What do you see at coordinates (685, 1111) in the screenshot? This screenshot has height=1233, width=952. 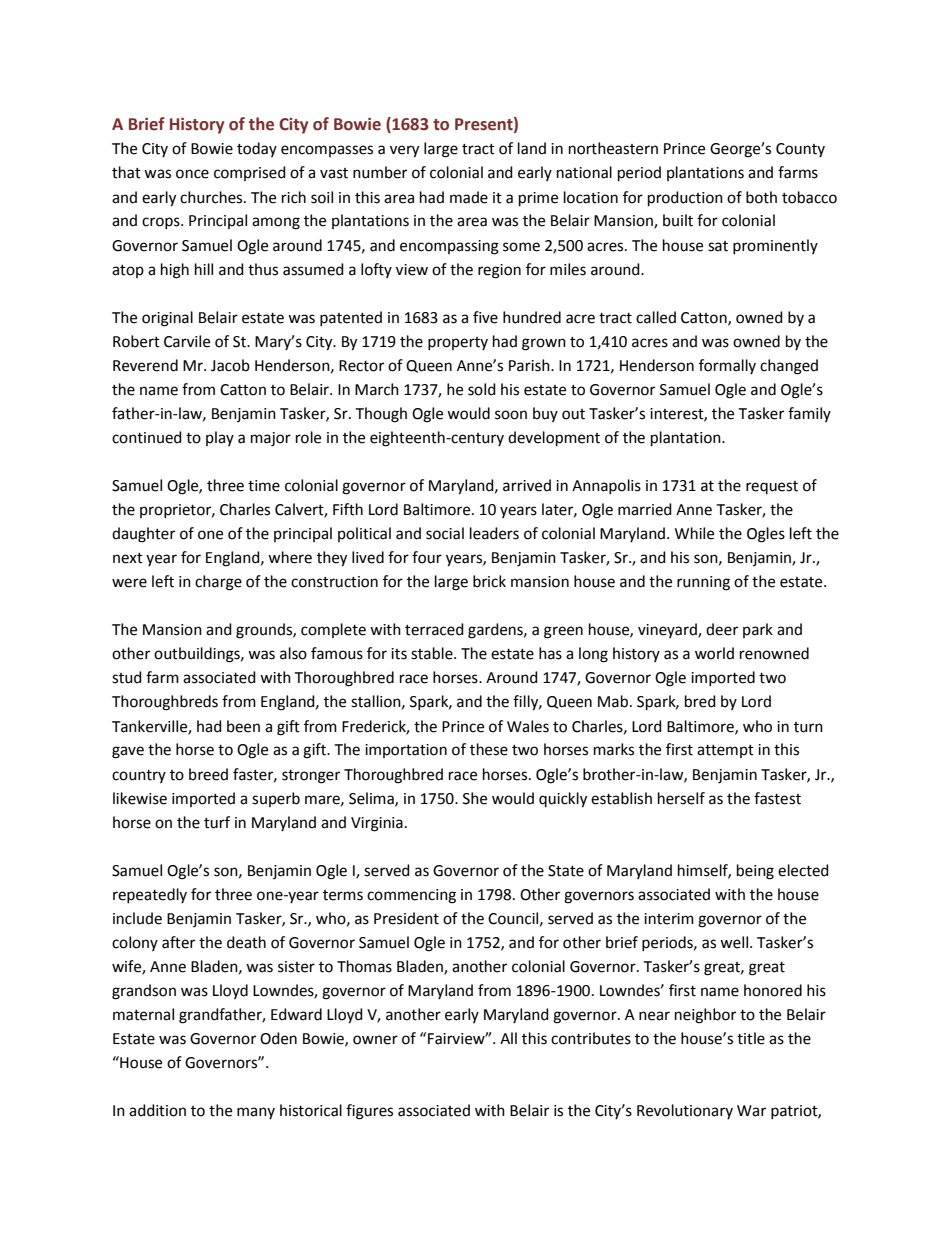 I see `Revolutionary` at bounding box center [685, 1111].
